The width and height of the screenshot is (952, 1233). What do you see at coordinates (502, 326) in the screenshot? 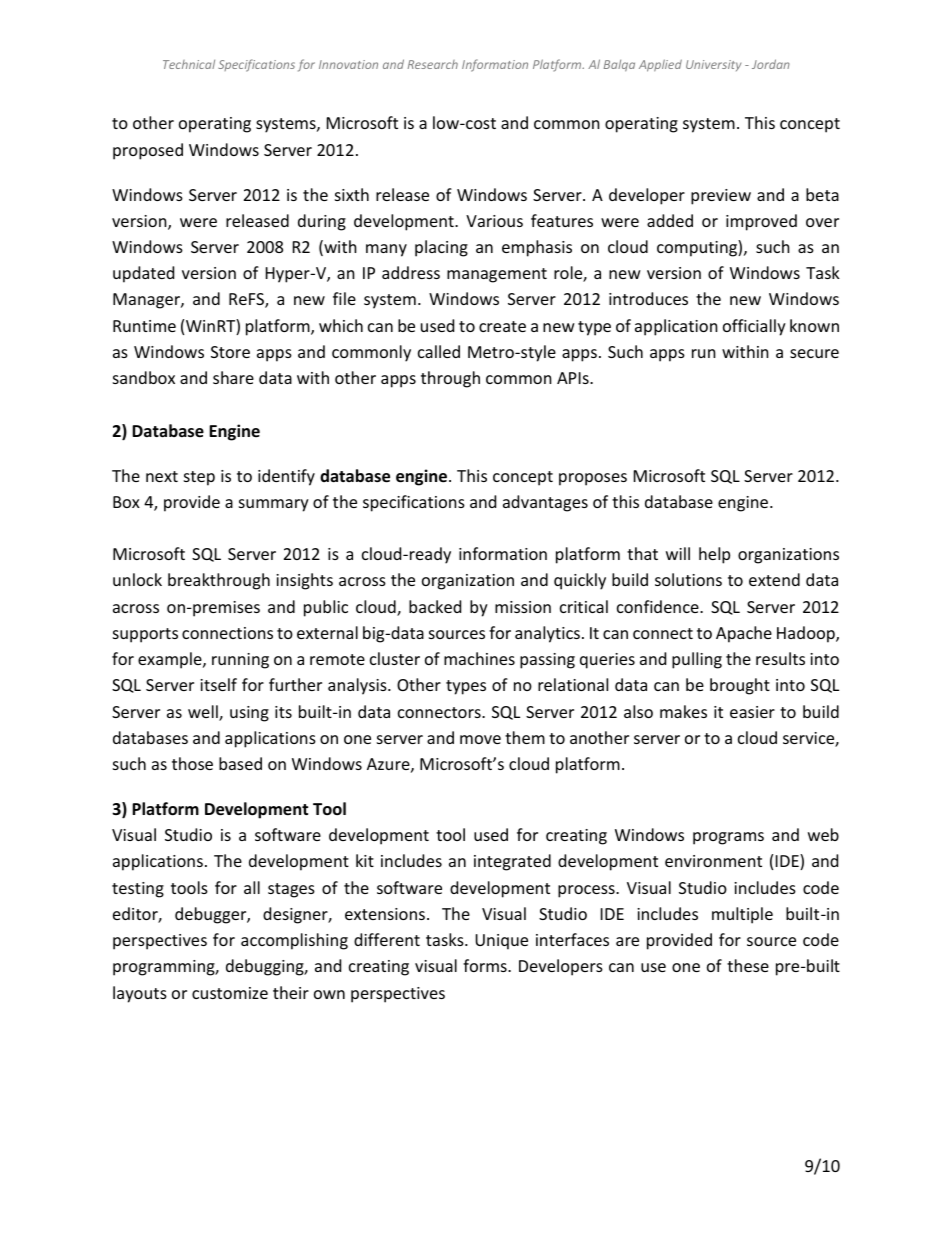
I see `create` at bounding box center [502, 326].
